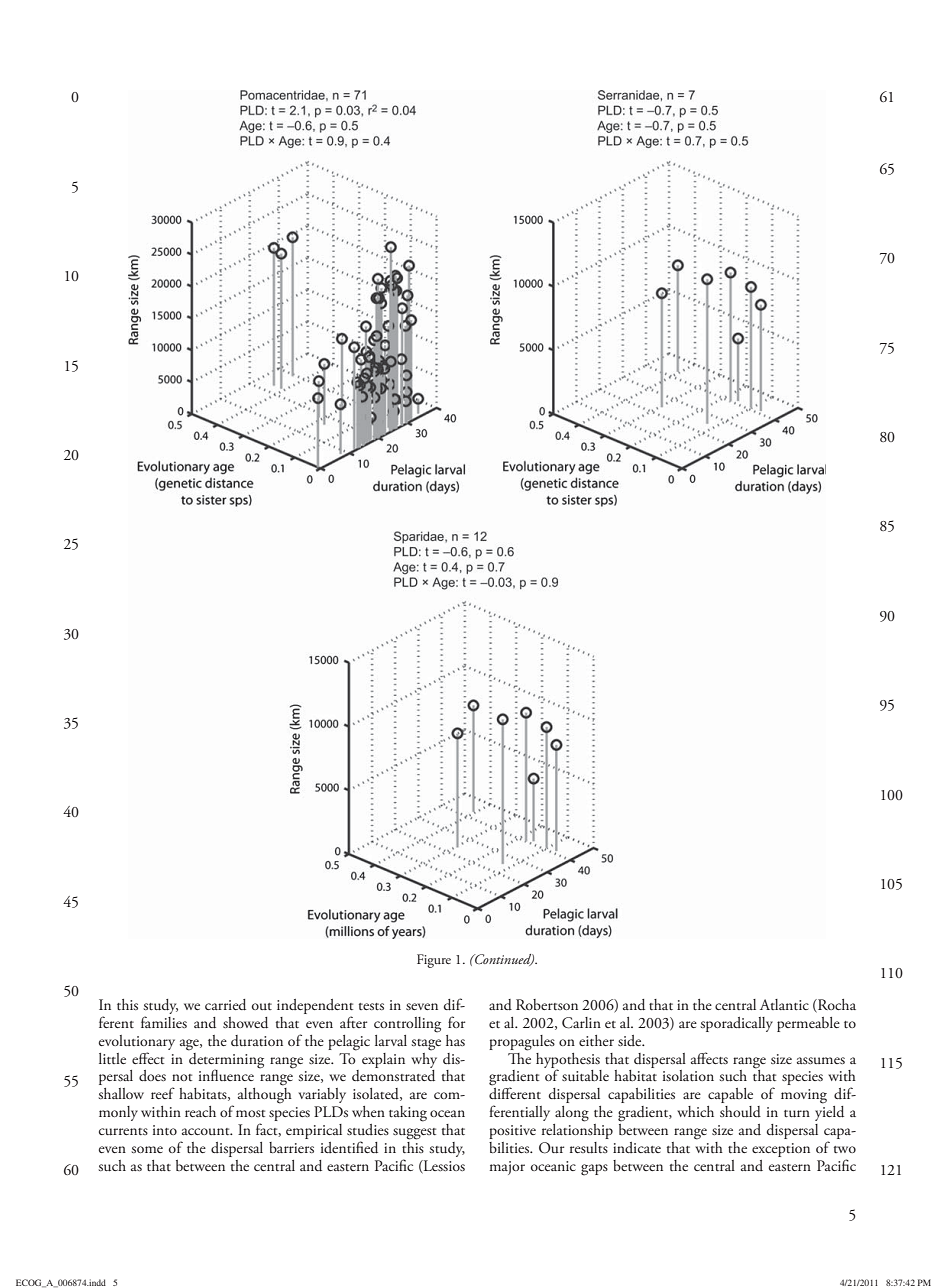 This image has height=1288, width=945. I want to click on determining, so click(226, 1060).
